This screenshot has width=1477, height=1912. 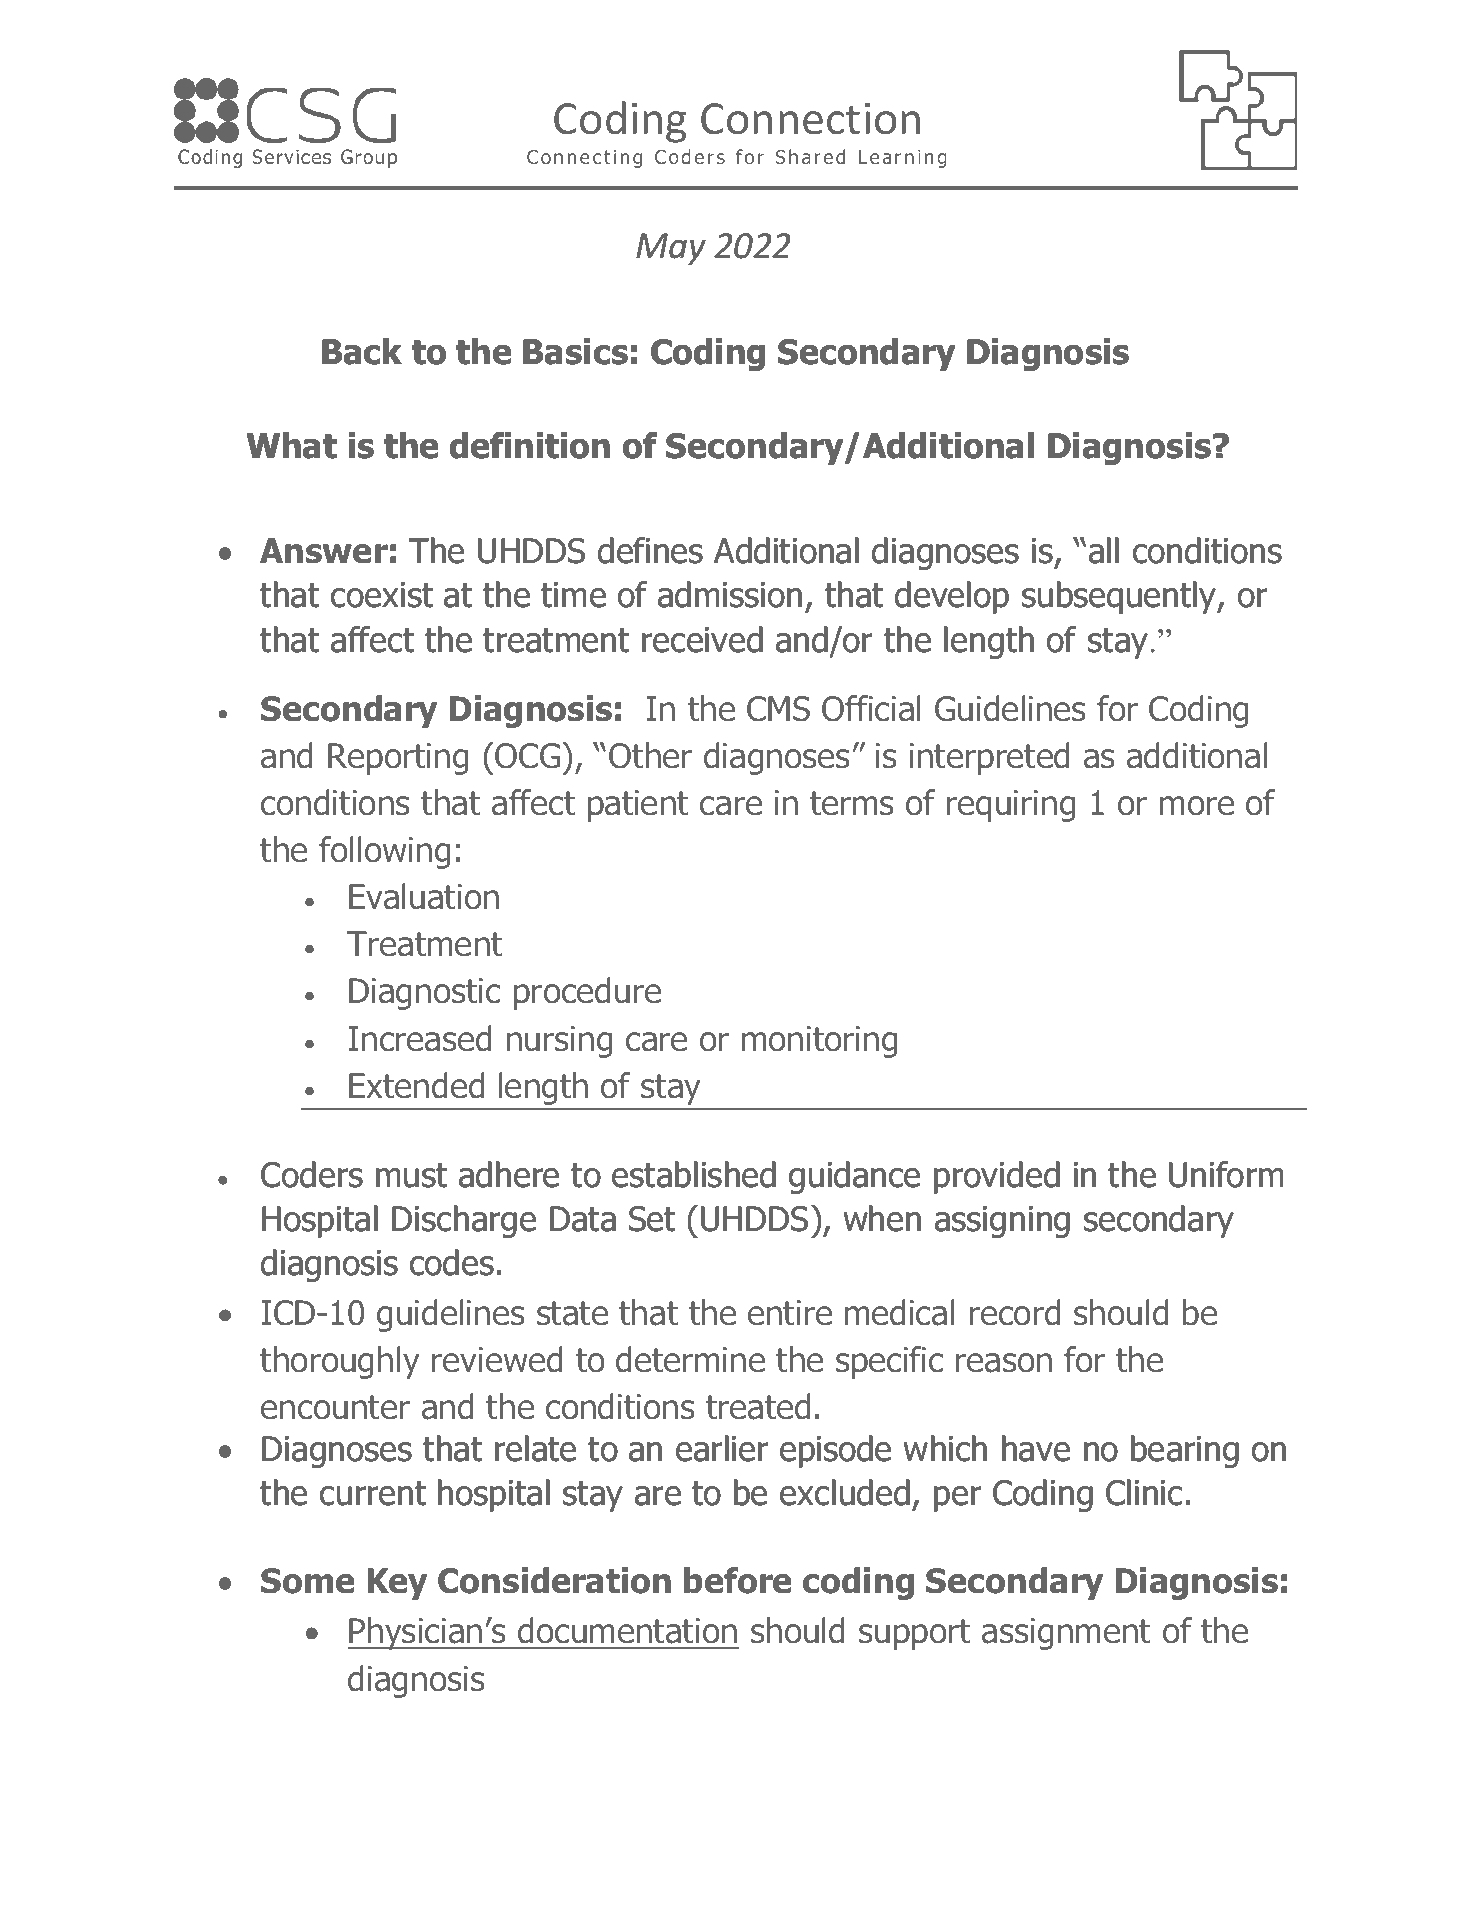 I want to click on admission, so click(x=730, y=594).
